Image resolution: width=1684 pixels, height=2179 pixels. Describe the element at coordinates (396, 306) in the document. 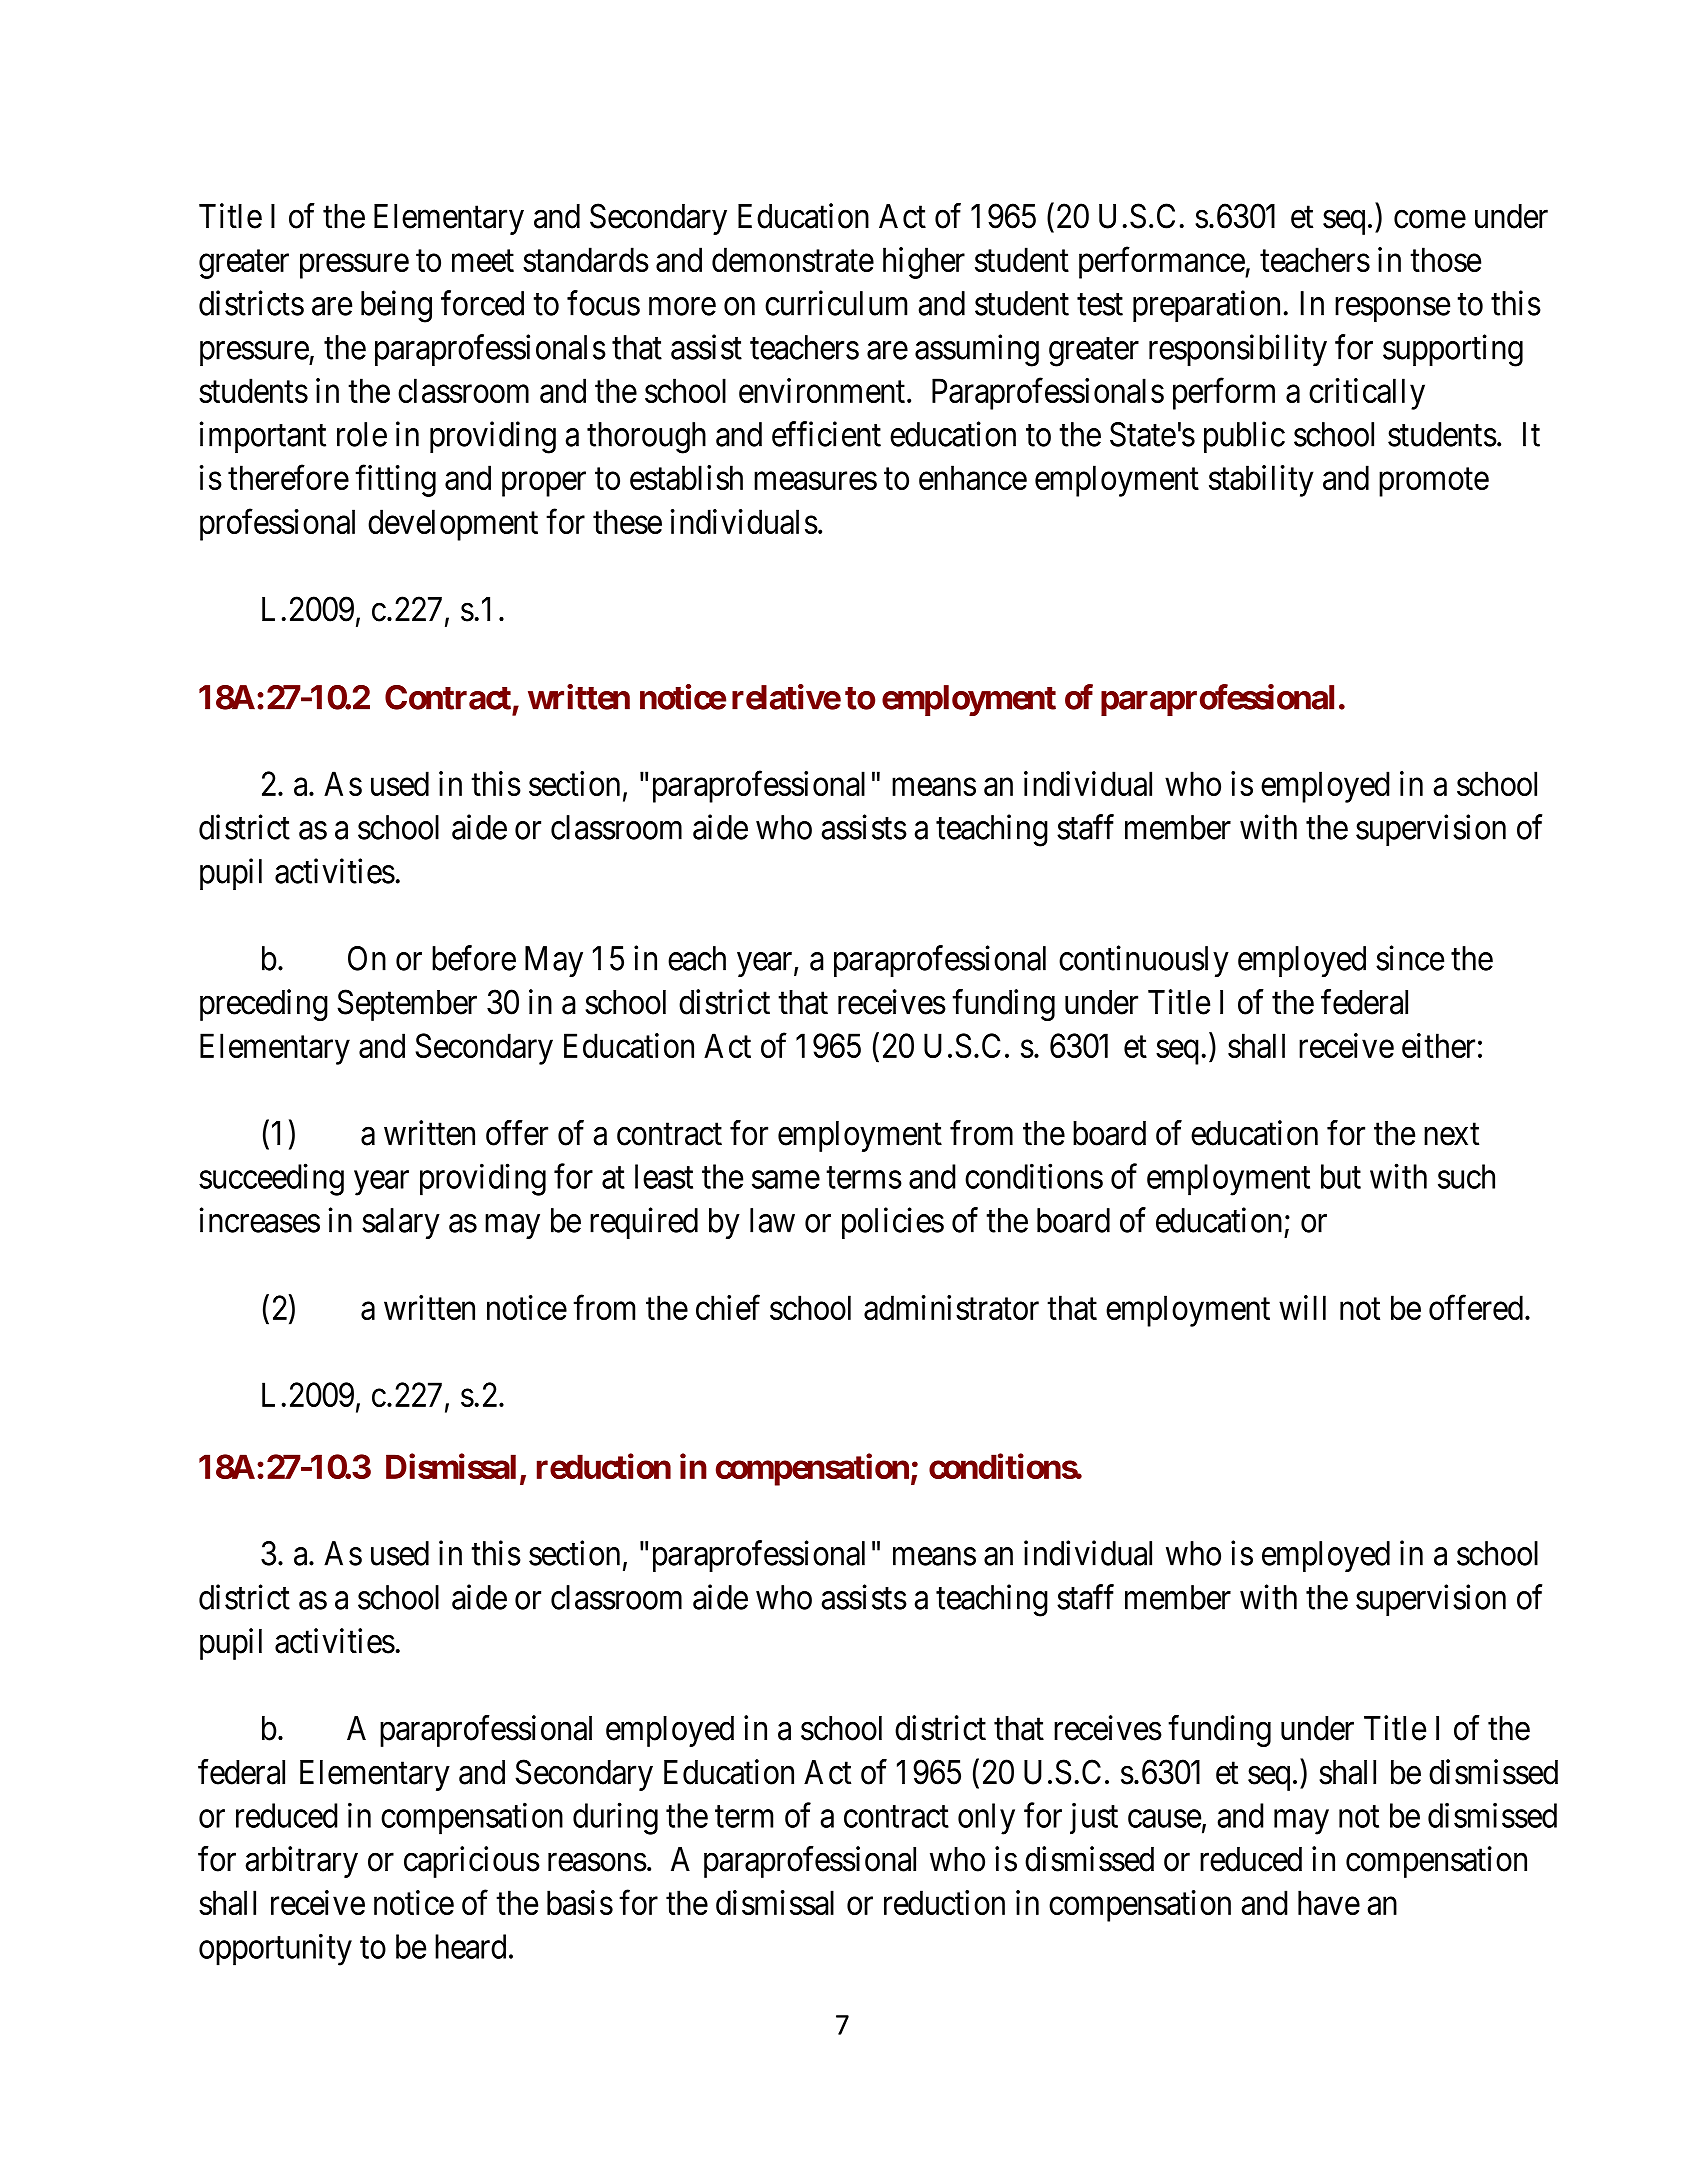

I see `being` at that location.
